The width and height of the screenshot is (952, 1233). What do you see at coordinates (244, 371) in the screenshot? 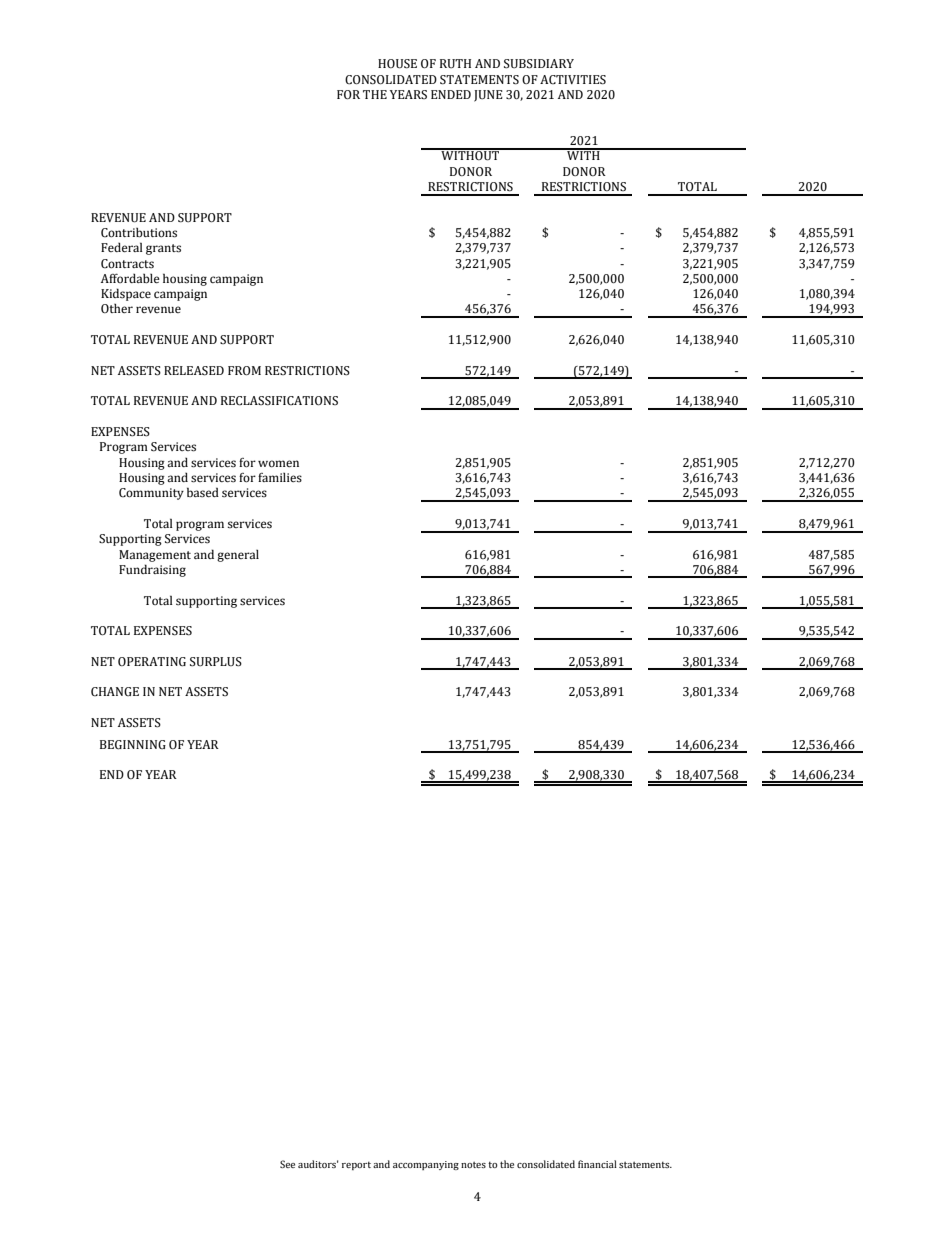
I see `FROM` at bounding box center [244, 371].
